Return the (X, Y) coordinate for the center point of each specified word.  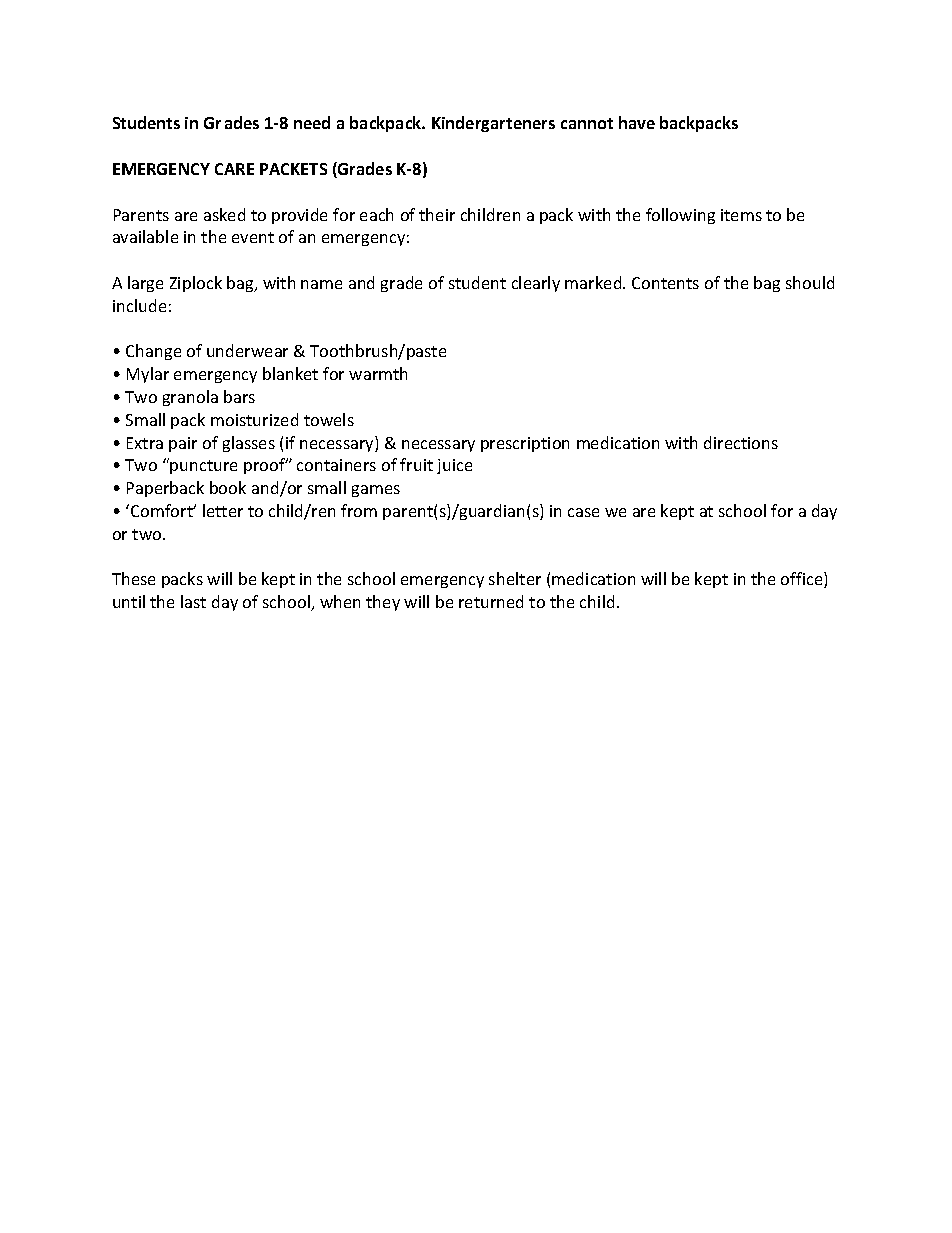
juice (454, 466)
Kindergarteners (493, 124)
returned (491, 601)
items (741, 215)
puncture (203, 467)
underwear (247, 350)
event (253, 237)
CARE (234, 169)
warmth (378, 373)
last (193, 601)
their (437, 214)
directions (741, 442)
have (637, 122)
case (583, 512)
